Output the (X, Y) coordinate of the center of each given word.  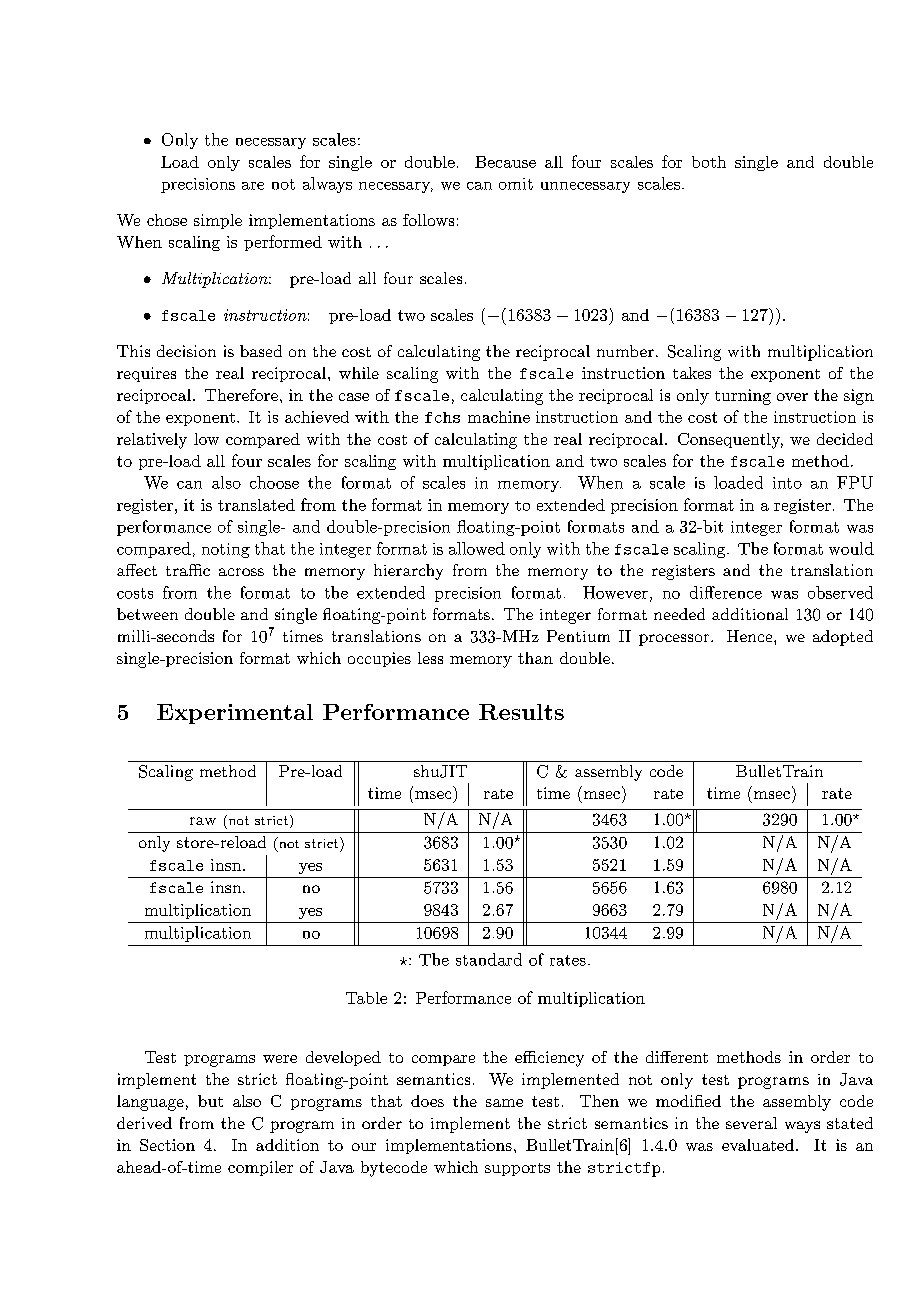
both (709, 162)
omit (516, 184)
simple (218, 221)
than (535, 658)
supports (517, 1169)
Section (167, 1145)
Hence (751, 636)
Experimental (235, 714)
